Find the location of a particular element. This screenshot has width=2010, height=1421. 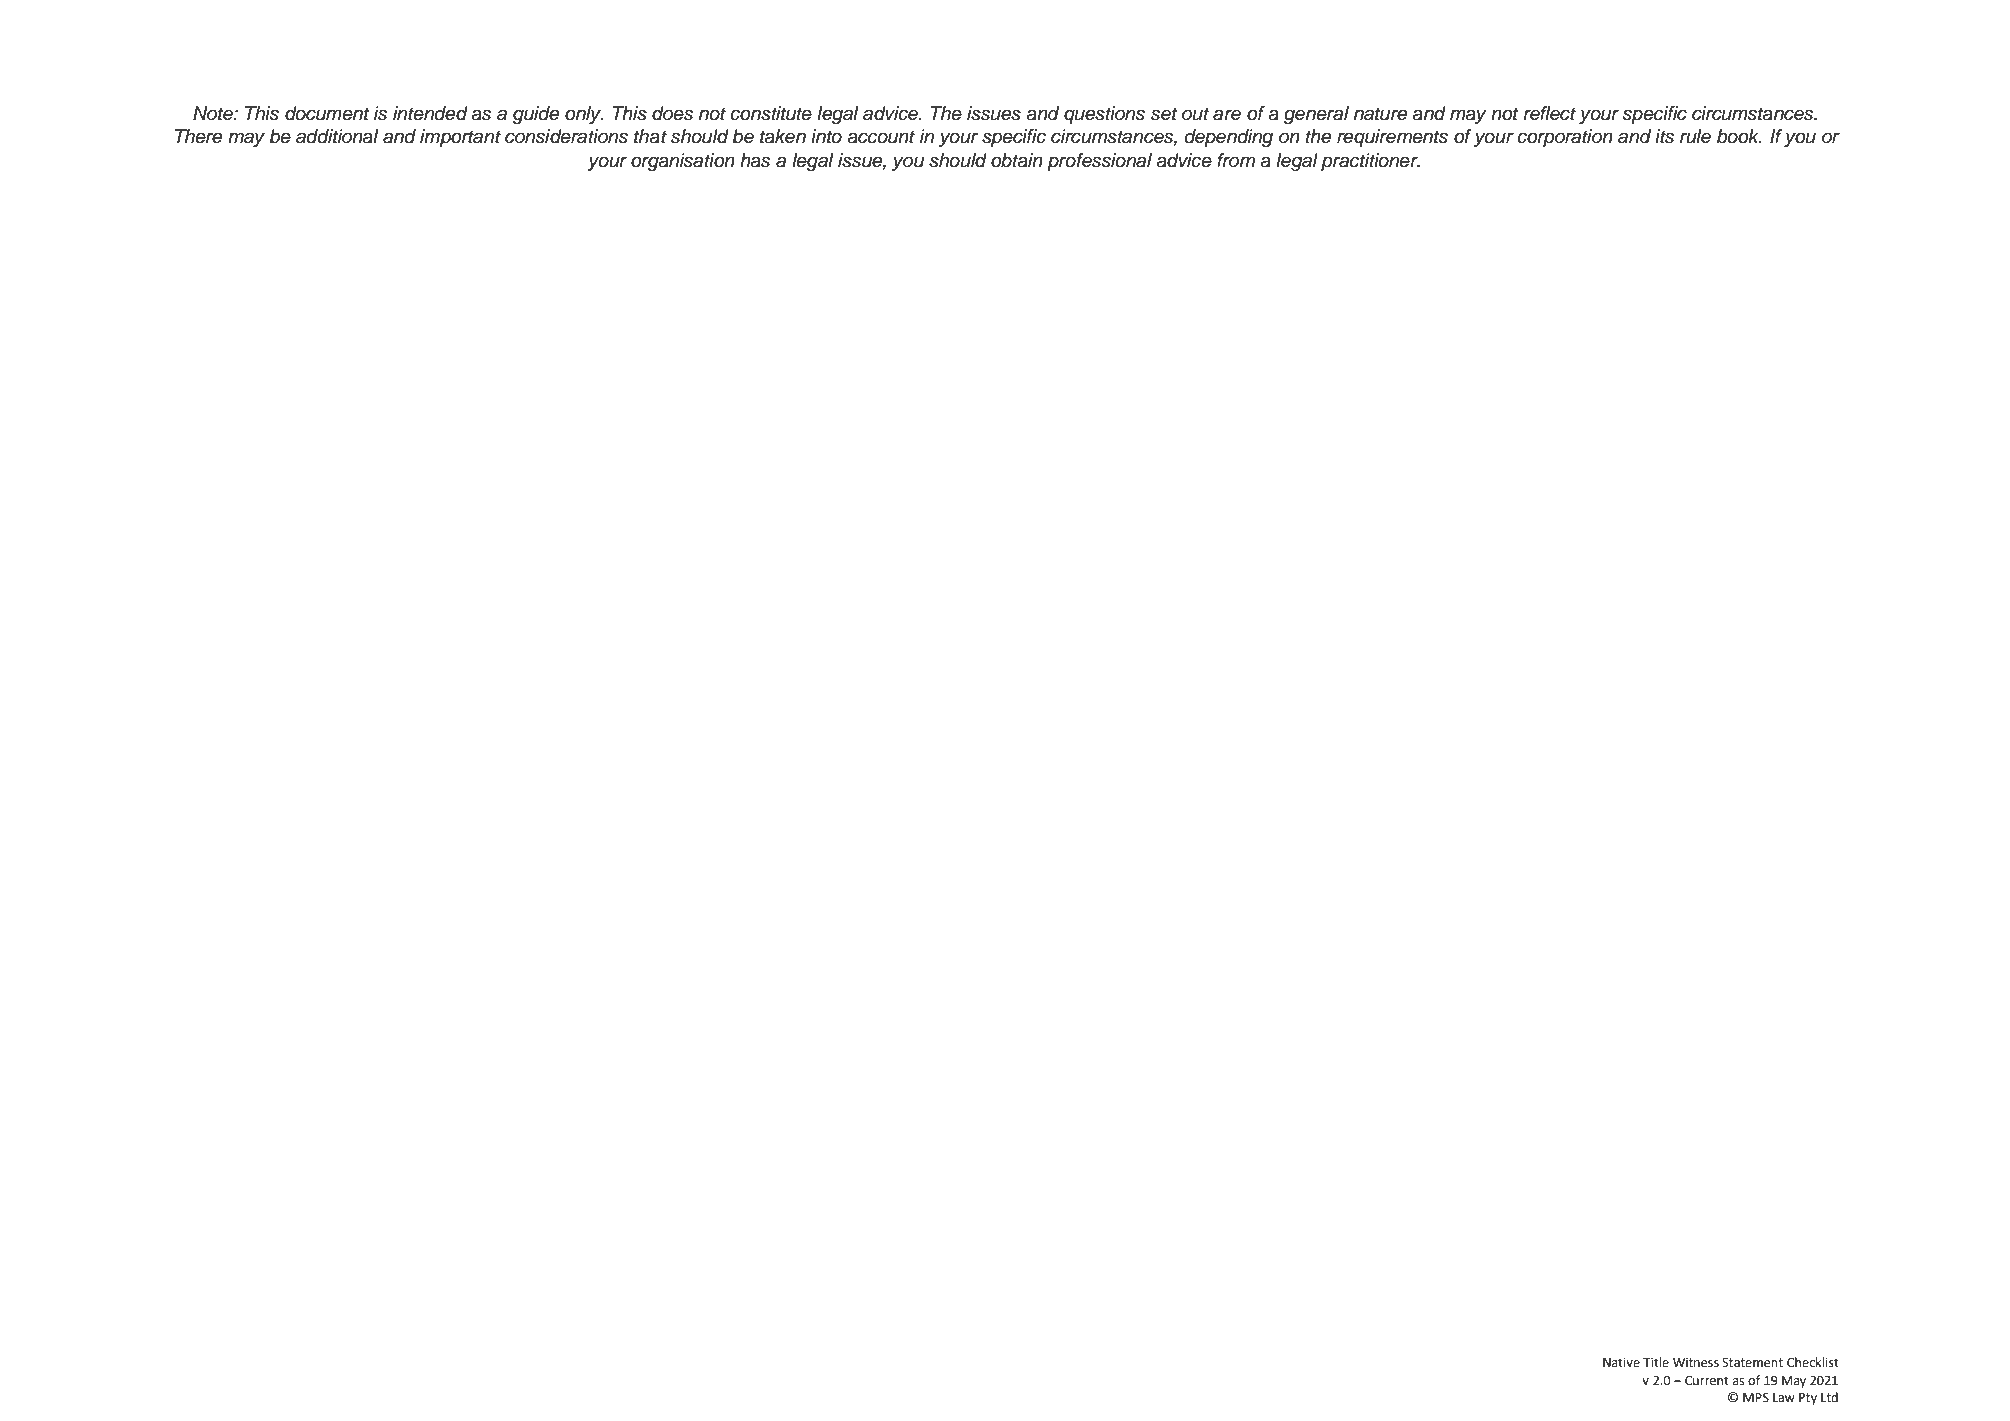

Title is located at coordinates (1656, 1362).
